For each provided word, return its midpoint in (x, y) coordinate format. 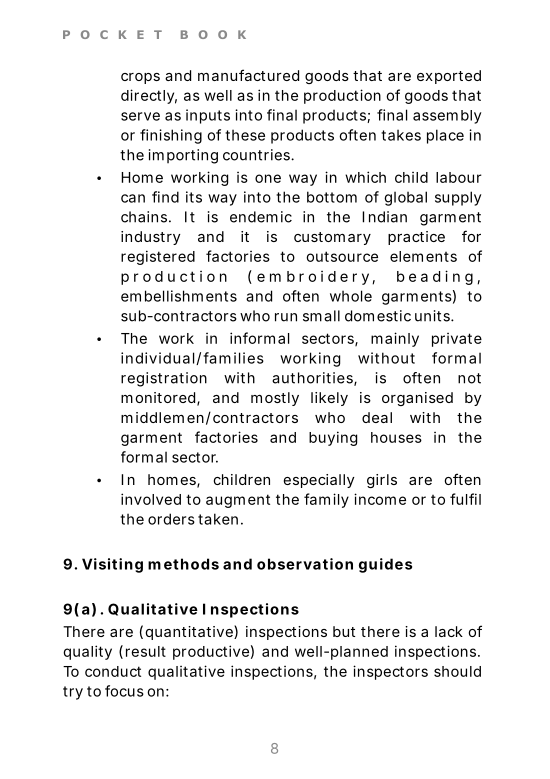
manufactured (248, 75)
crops (140, 78)
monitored (158, 397)
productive (211, 652)
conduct (113, 671)
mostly (275, 399)
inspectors (390, 672)
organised (417, 399)
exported (449, 77)
